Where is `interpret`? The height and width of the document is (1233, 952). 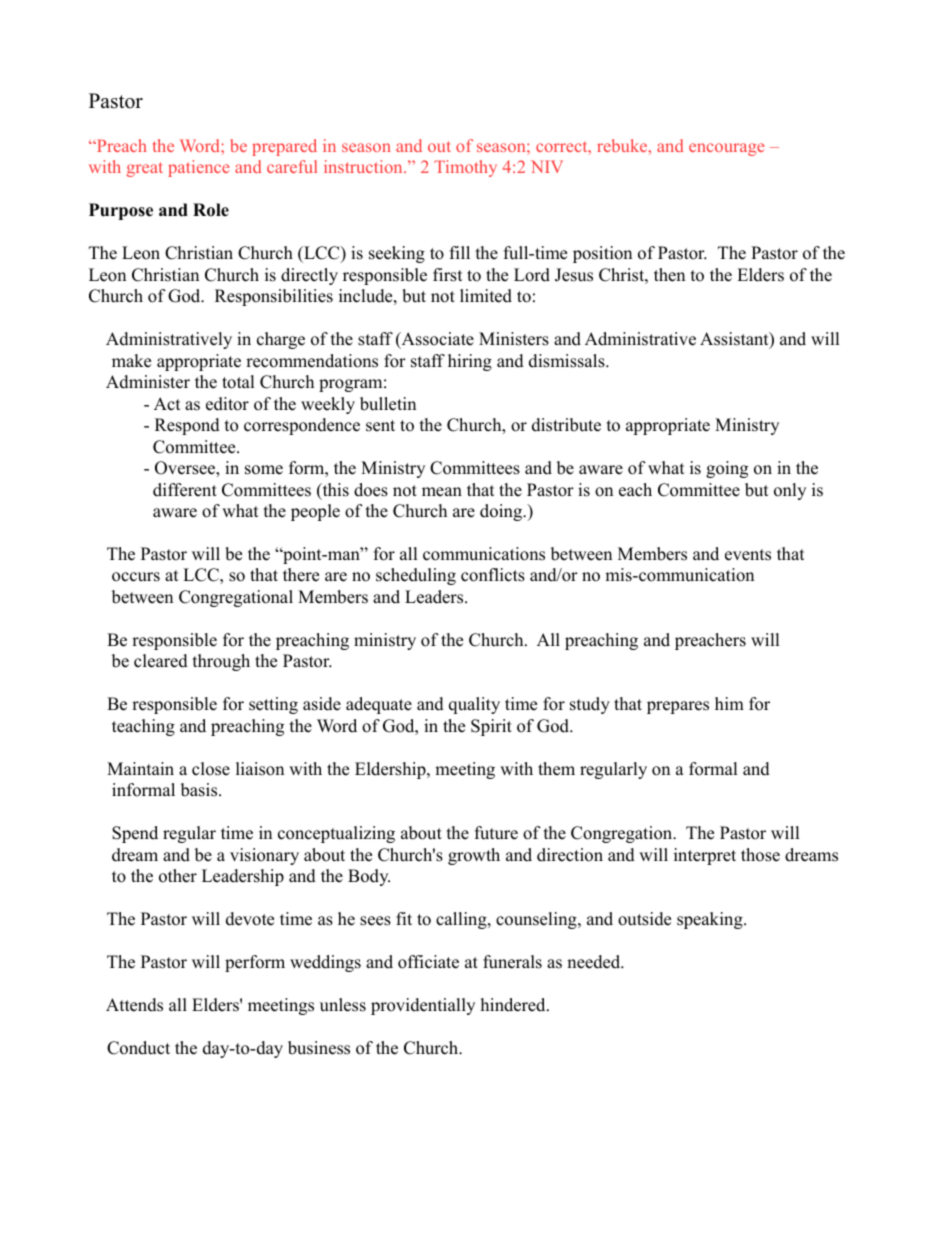
interpret is located at coordinates (705, 856).
